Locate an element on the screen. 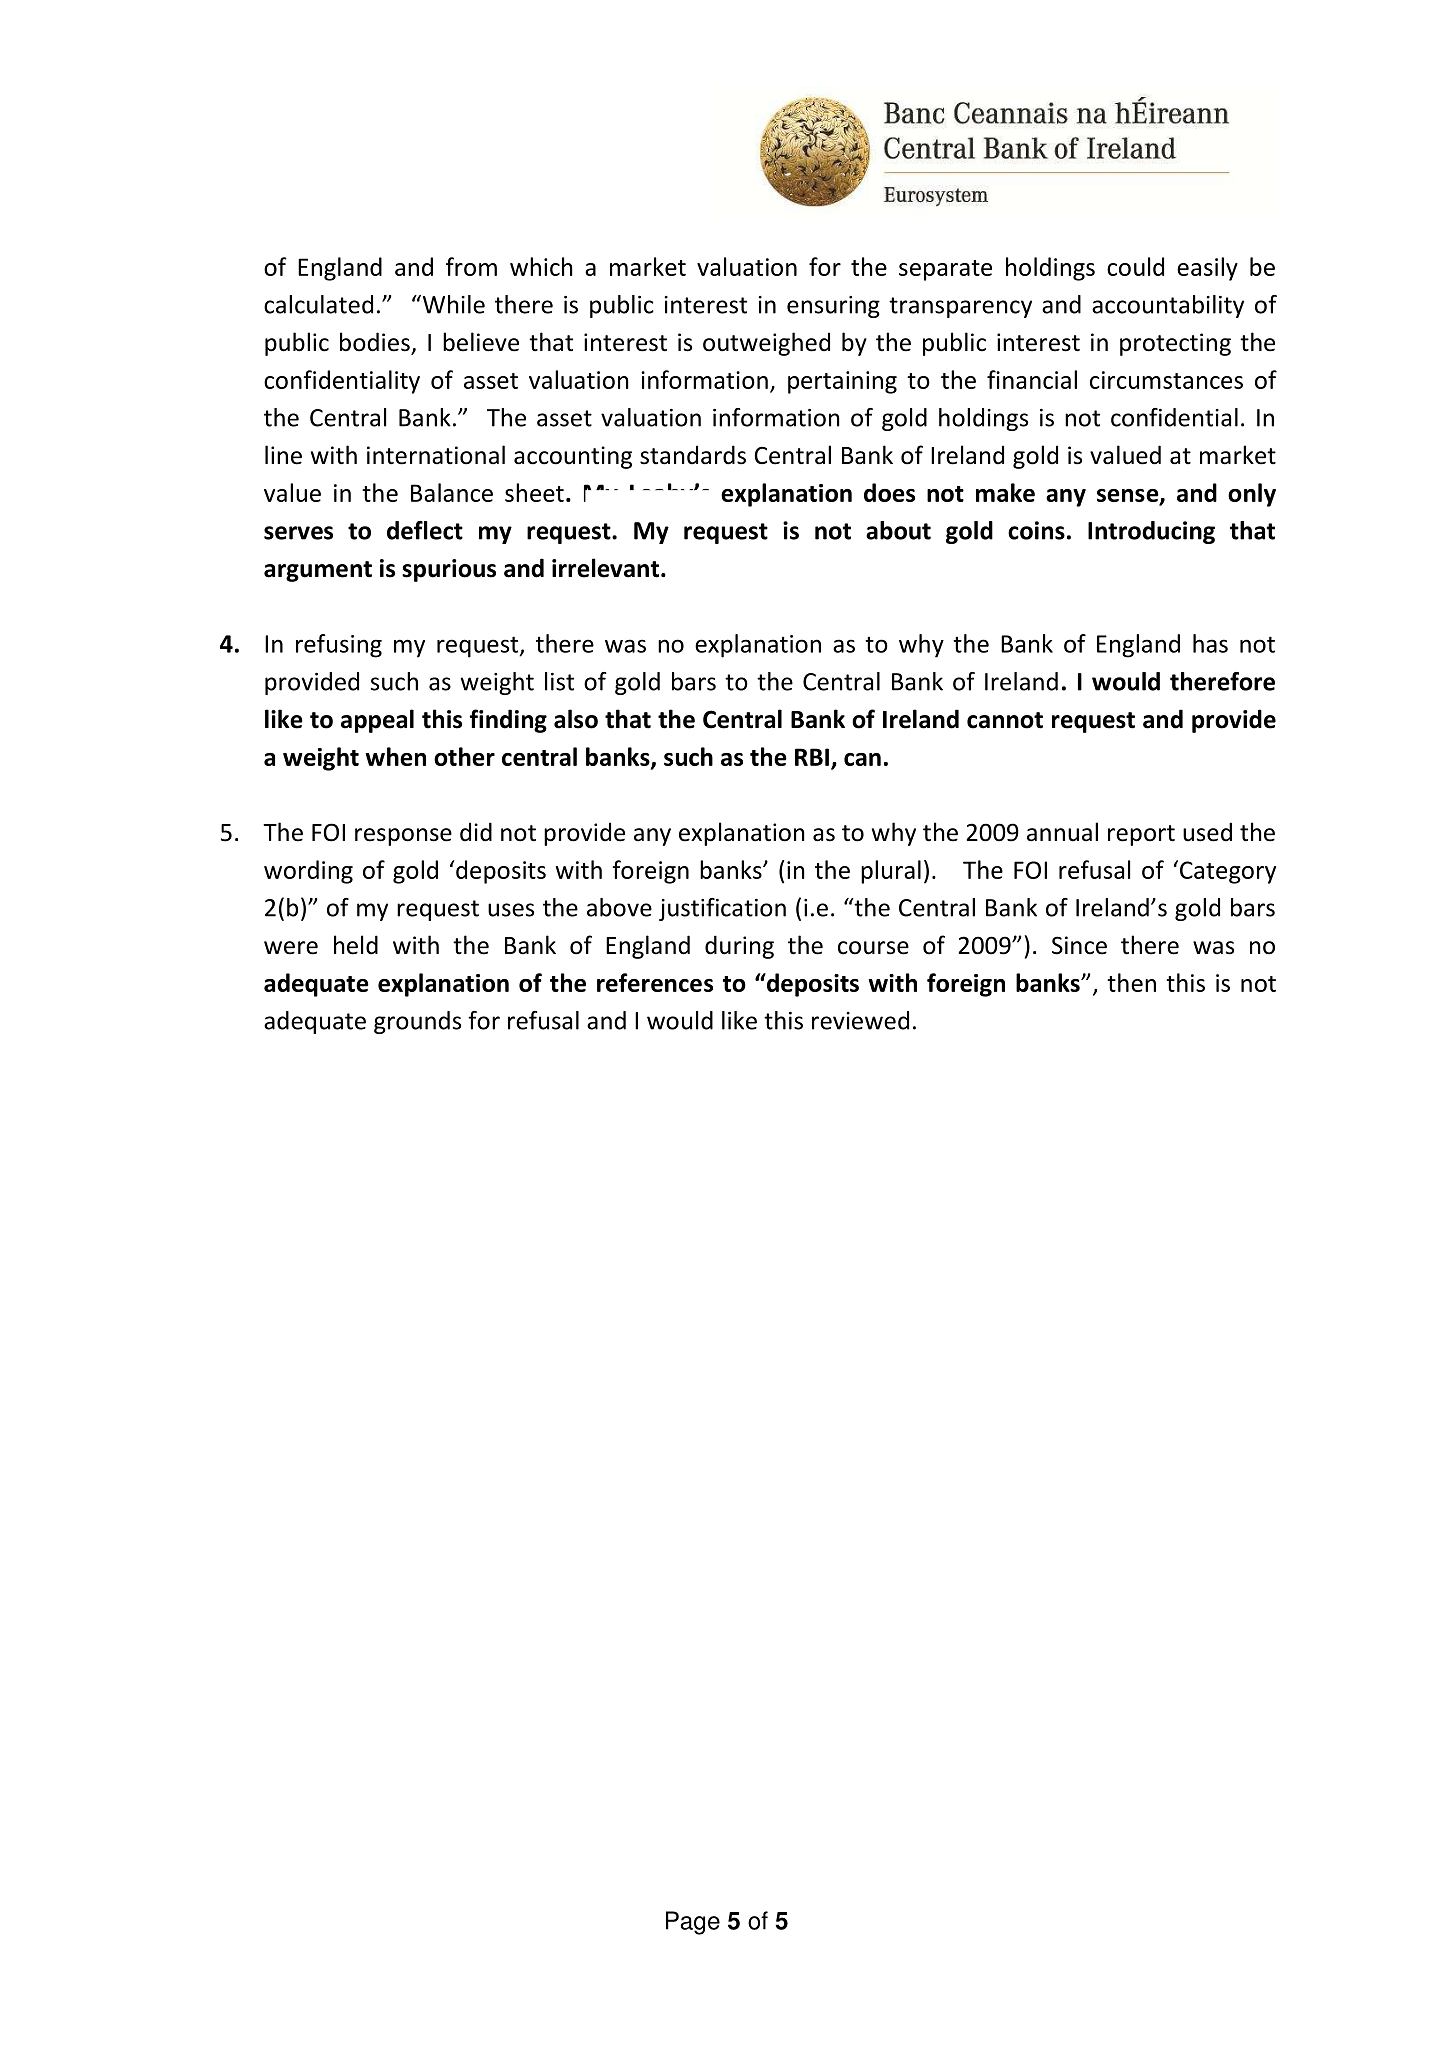 This screenshot has height=2054, width=1452. bodies is located at coordinates (376, 343).
